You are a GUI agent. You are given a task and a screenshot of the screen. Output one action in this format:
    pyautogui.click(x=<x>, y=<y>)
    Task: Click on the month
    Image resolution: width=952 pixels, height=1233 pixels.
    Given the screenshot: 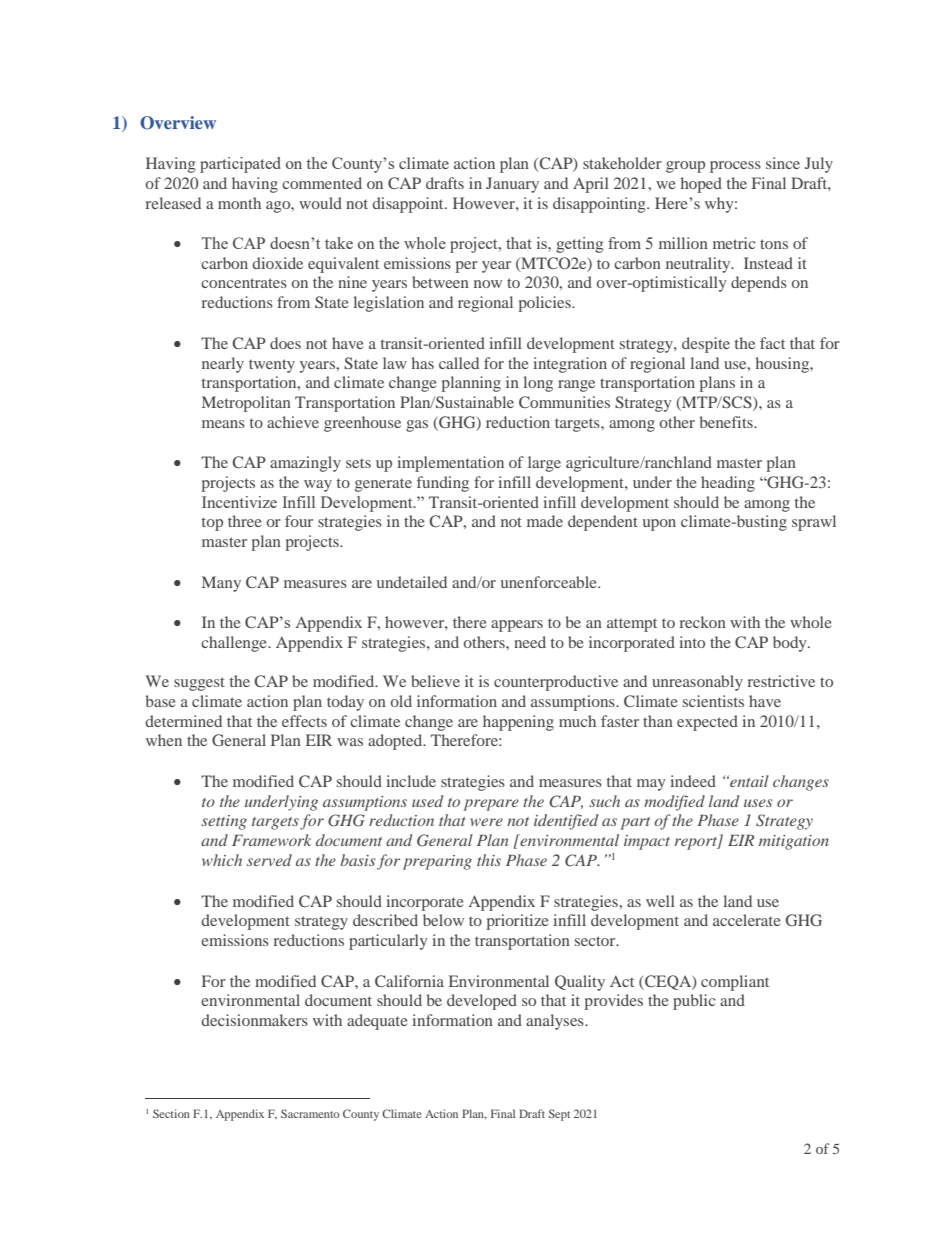 What is the action you would take?
    pyautogui.click(x=239, y=203)
